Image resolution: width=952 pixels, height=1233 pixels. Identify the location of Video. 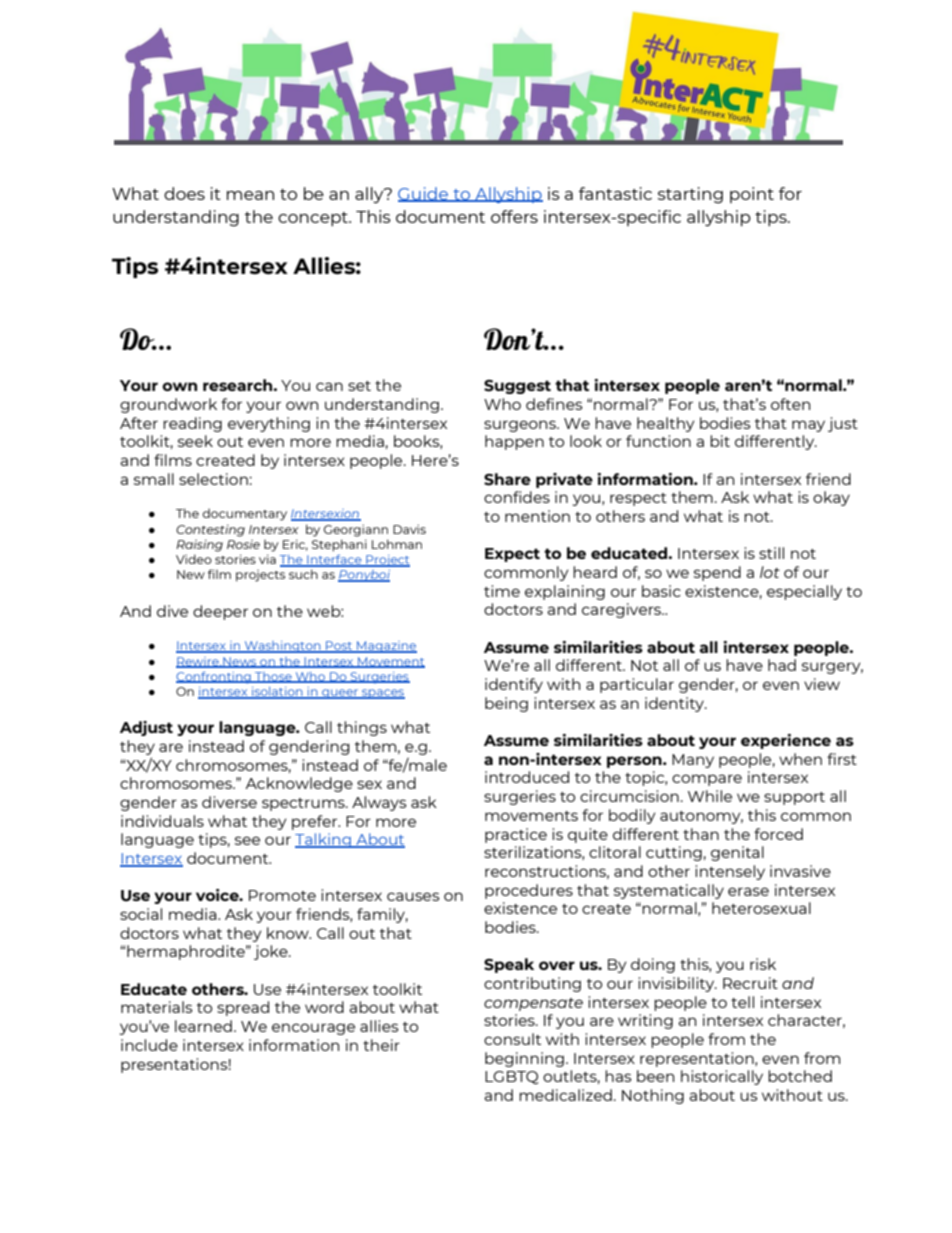
(194, 559).
